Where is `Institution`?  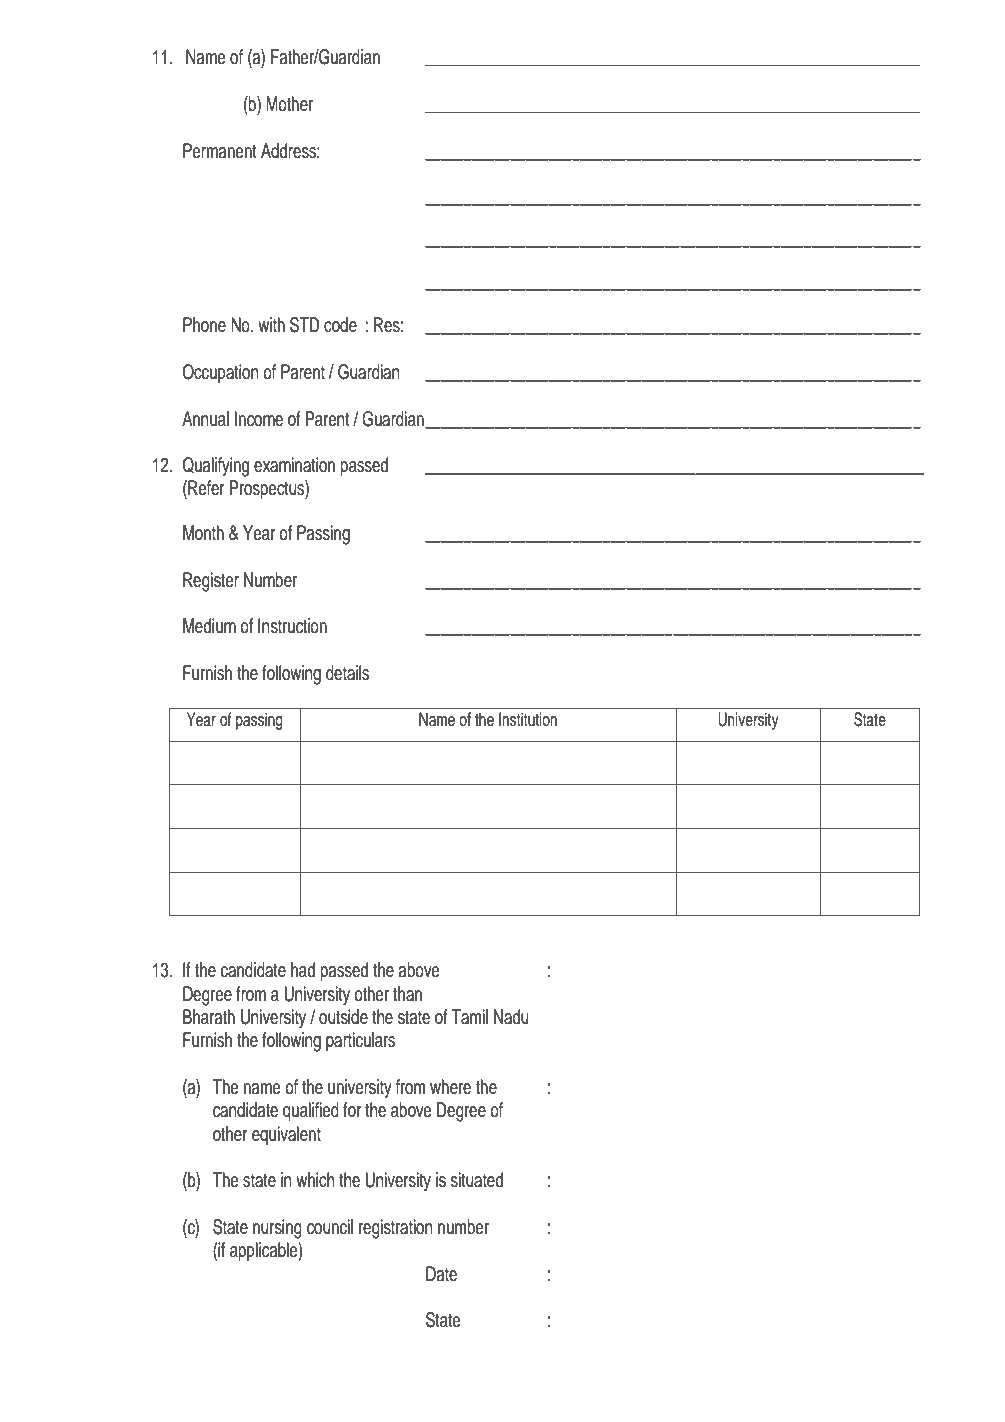
Institution is located at coordinates (528, 719).
